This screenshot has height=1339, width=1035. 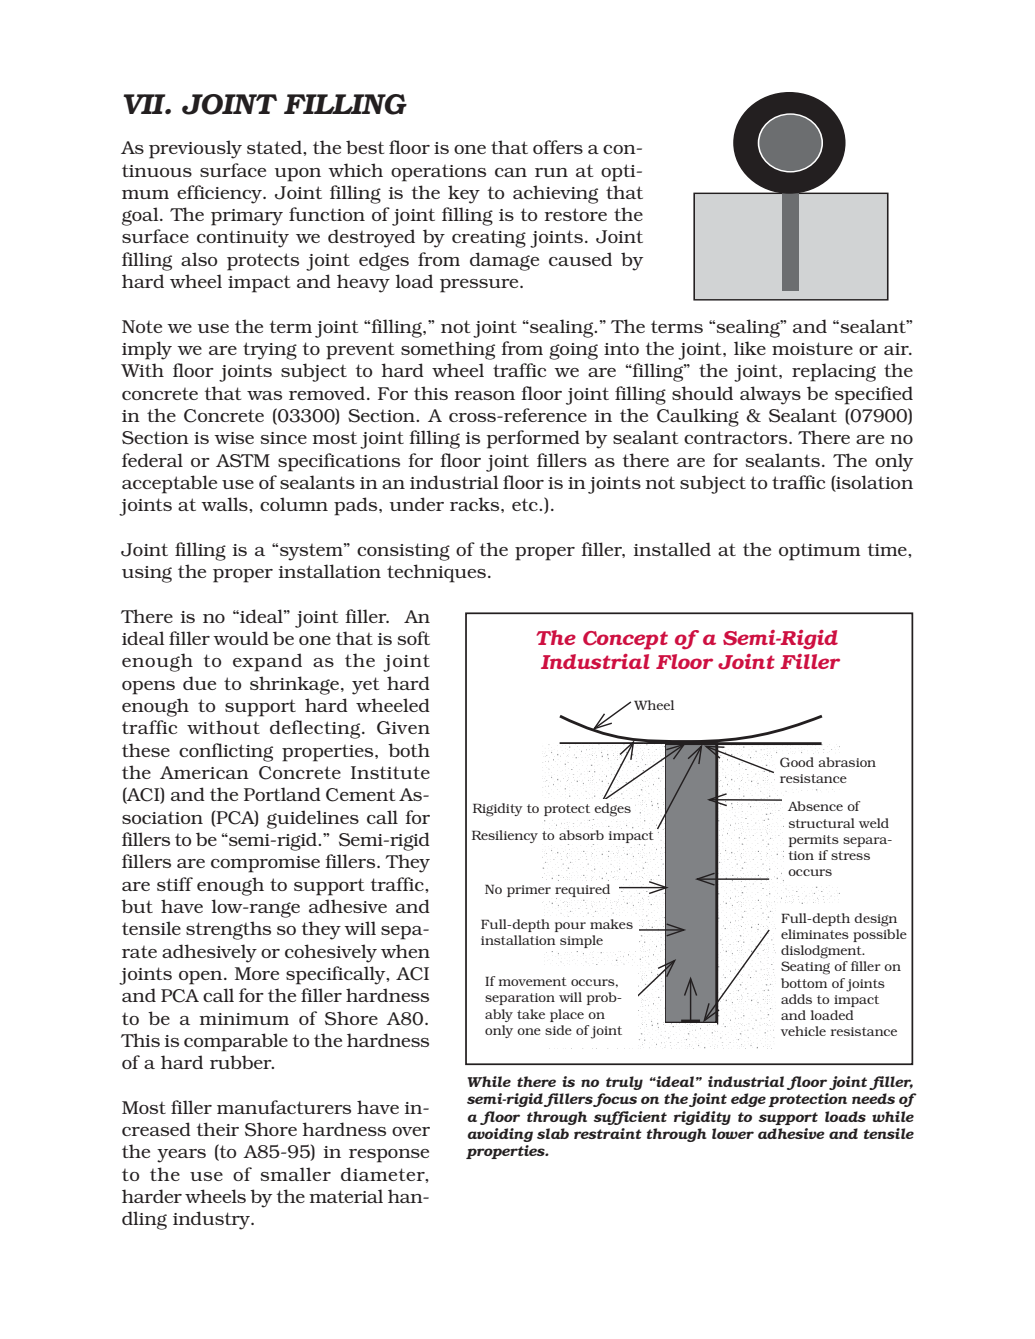 What do you see at coordinates (888, 549) in the screenshot?
I see `time` at bounding box center [888, 549].
